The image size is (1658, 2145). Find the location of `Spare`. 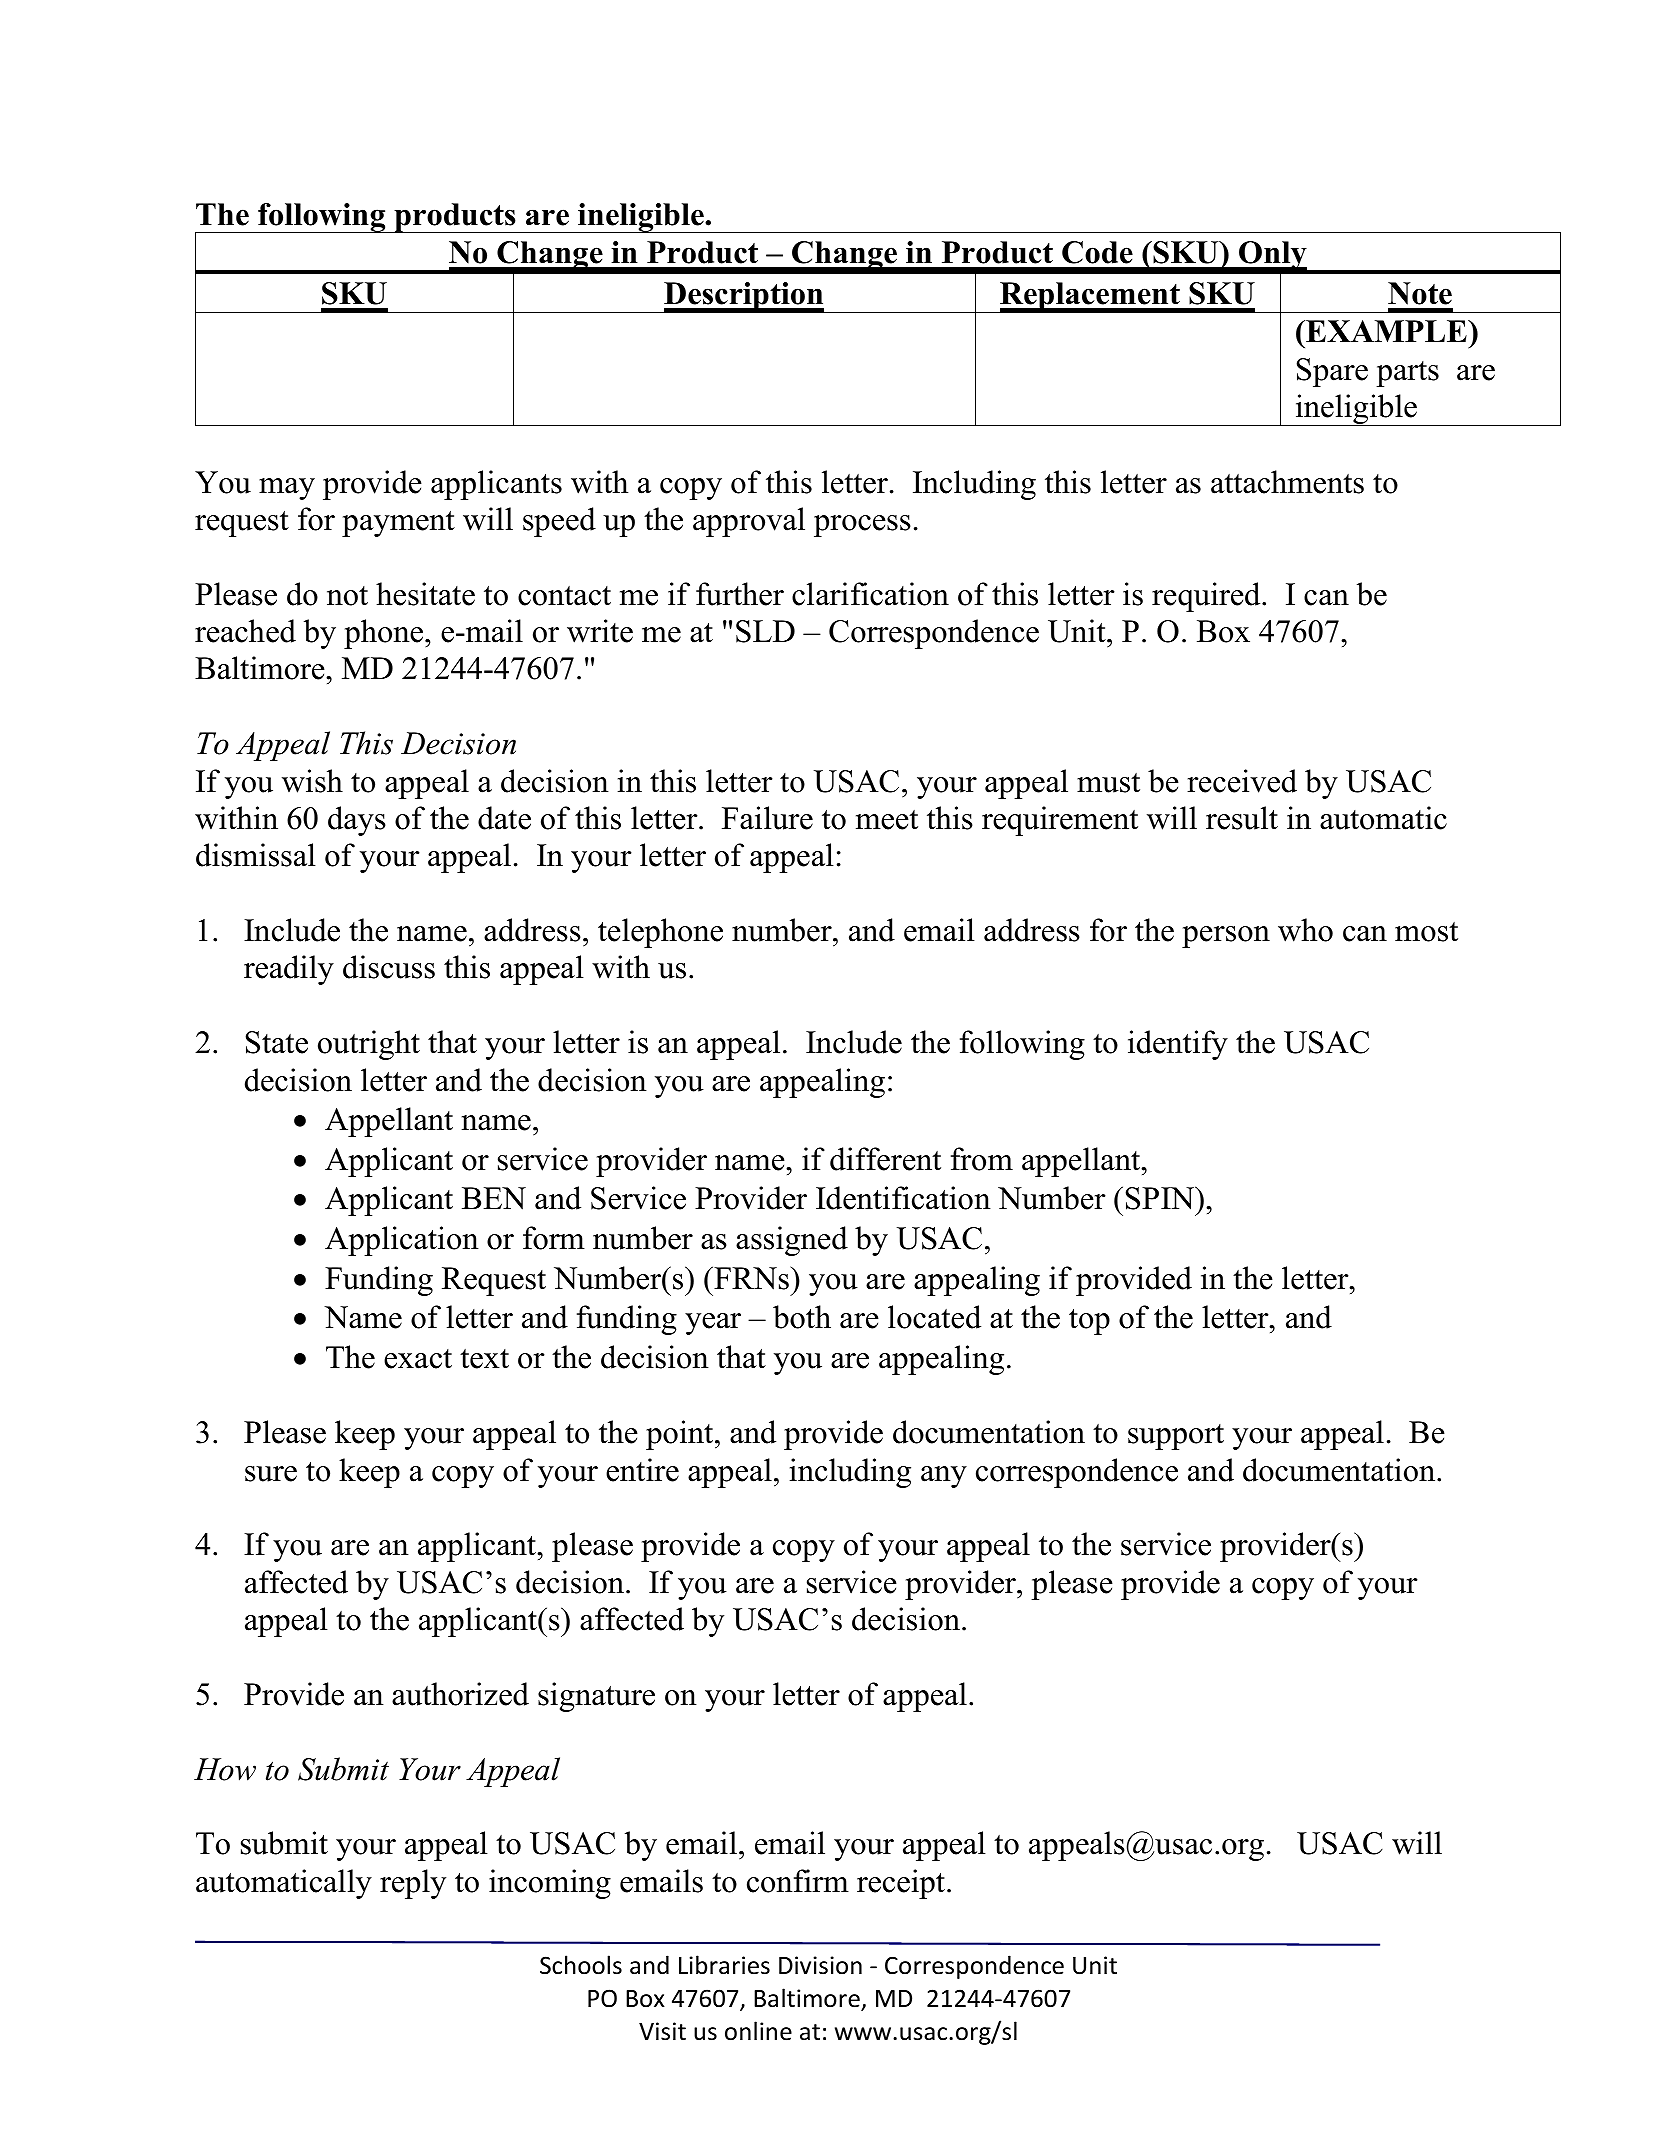

Spare is located at coordinates (1332, 372).
